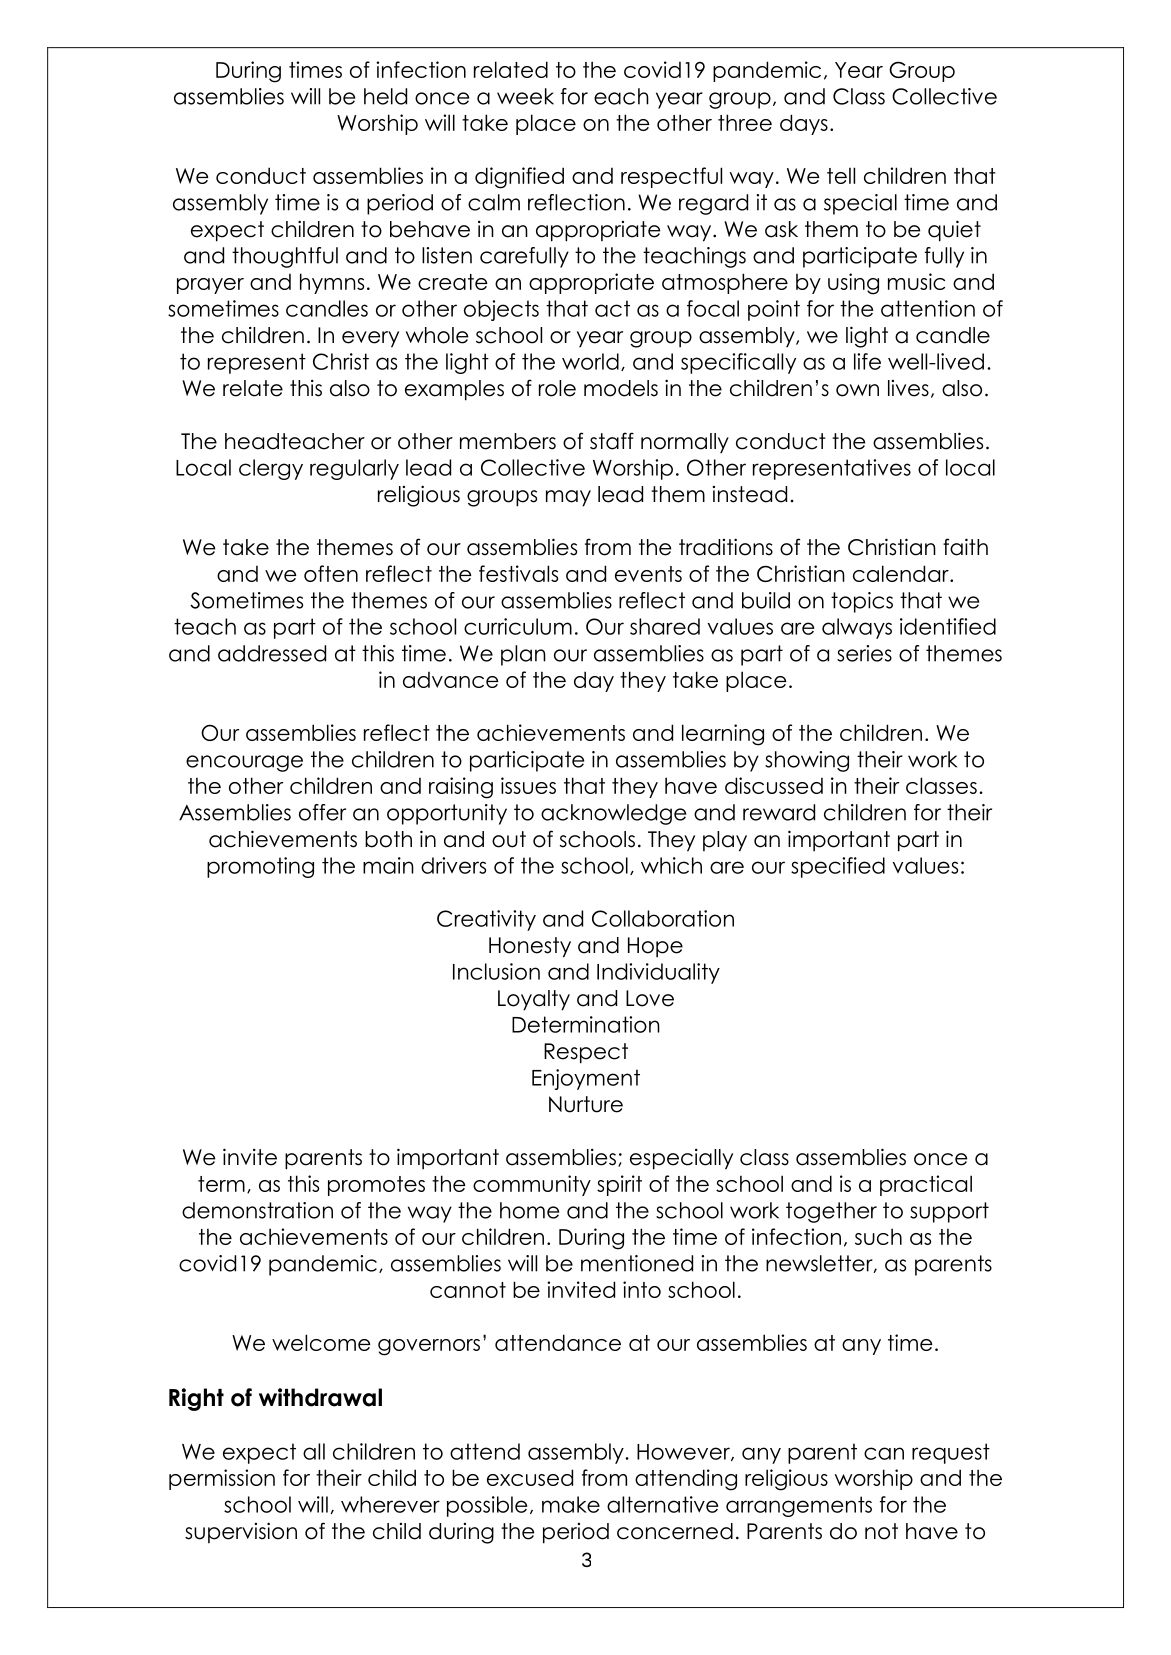 This image has width=1171, height=1655. I want to click on often, so click(331, 573).
